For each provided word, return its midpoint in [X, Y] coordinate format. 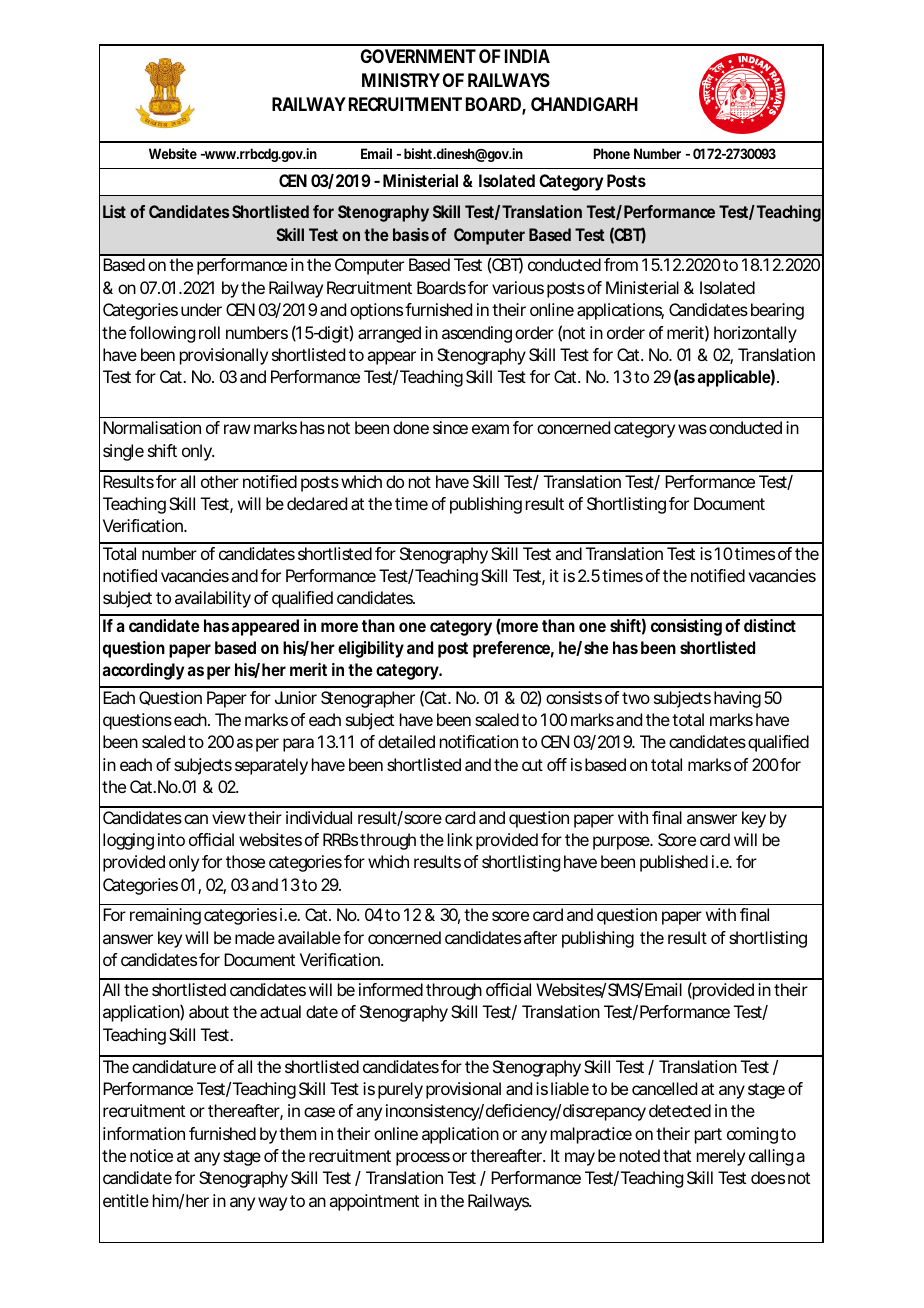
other [220, 481]
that [677, 1155]
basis [411, 234]
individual [319, 817]
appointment [374, 1202]
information [144, 1133]
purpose [621, 843]
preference [511, 649]
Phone [612, 153]
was [692, 429]
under [201, 309]
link [460, 839]
